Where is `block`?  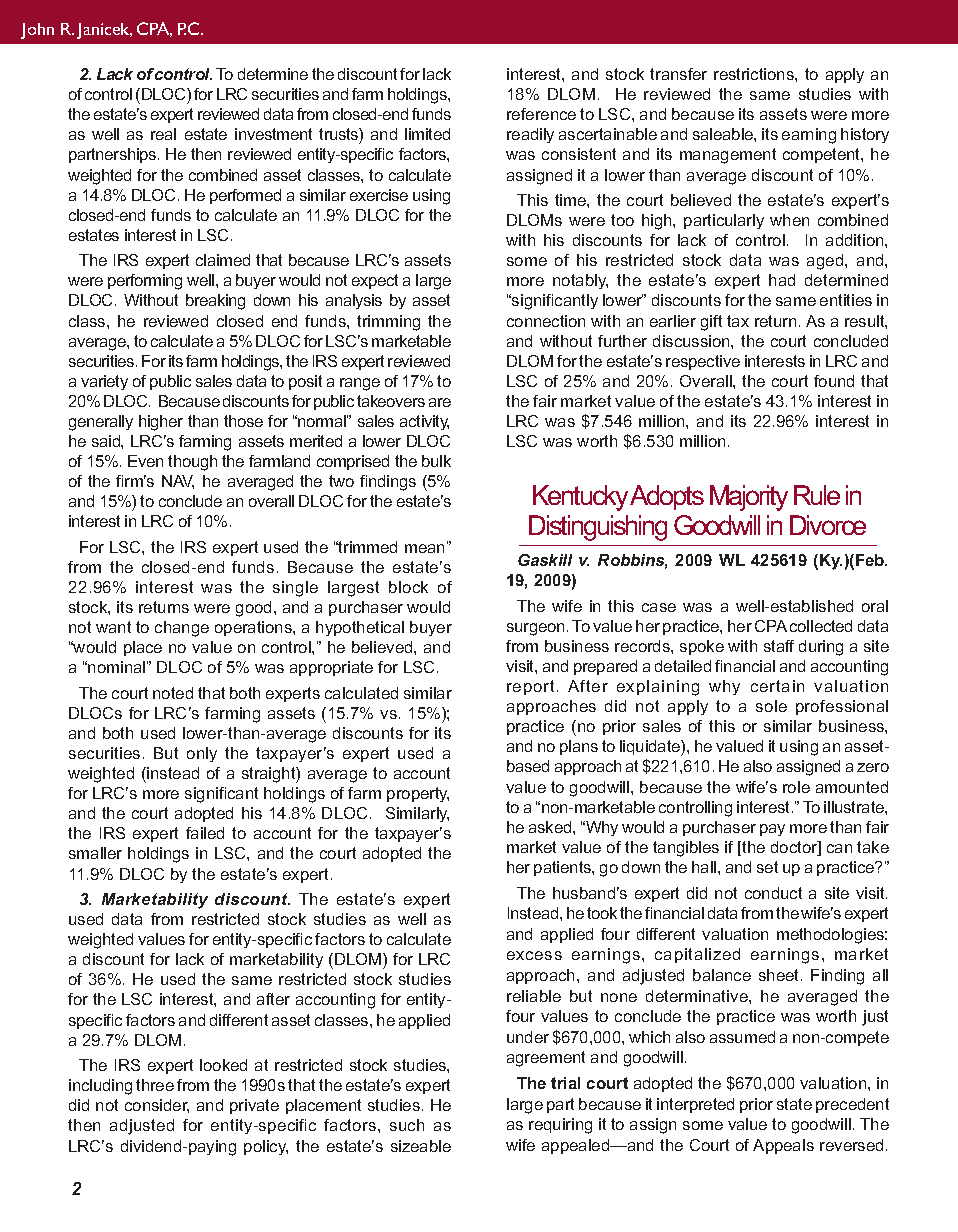
block is located at coordinates (408, 587).
